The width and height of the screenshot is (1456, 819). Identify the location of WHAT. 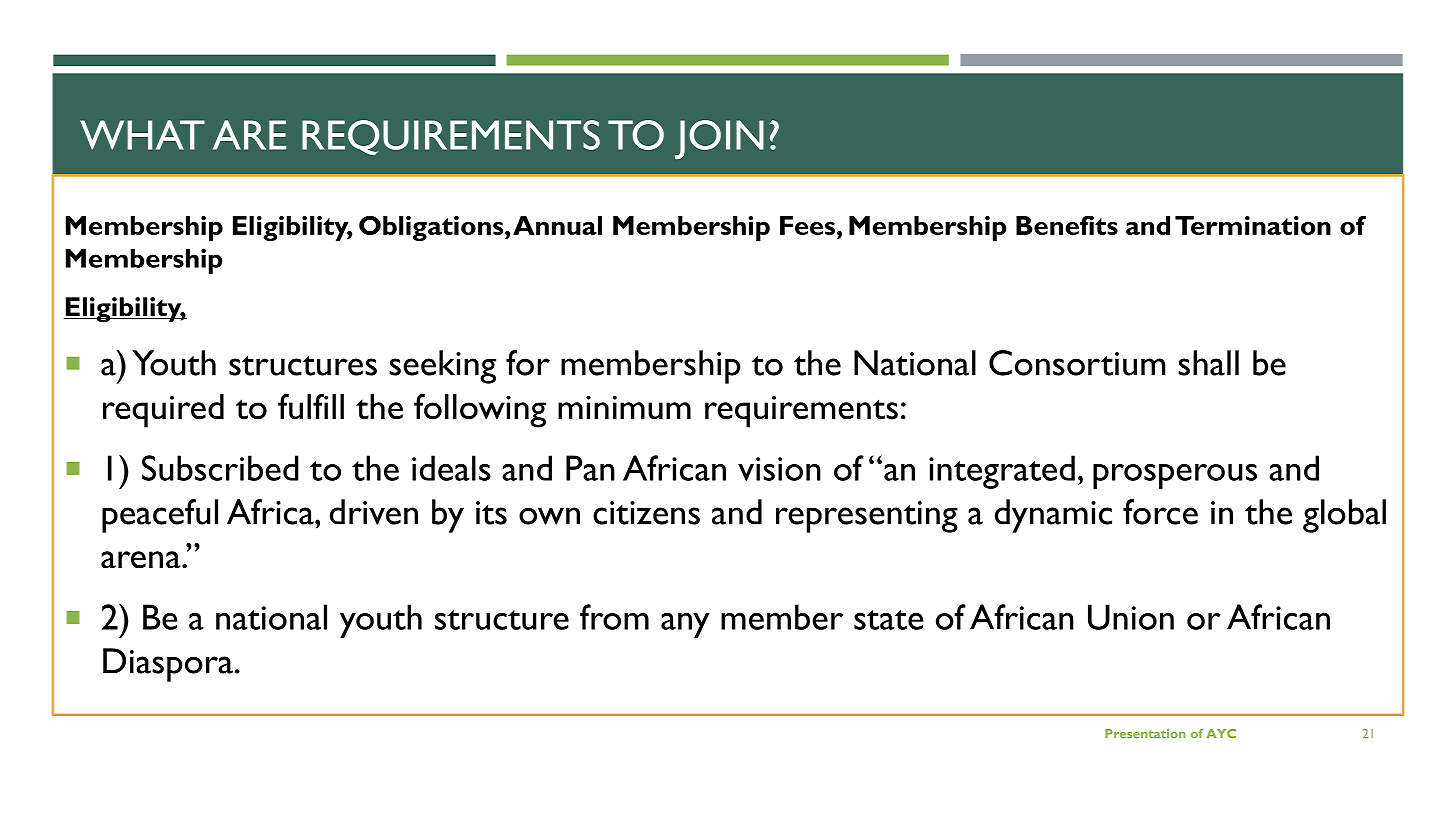
(142, 135).
